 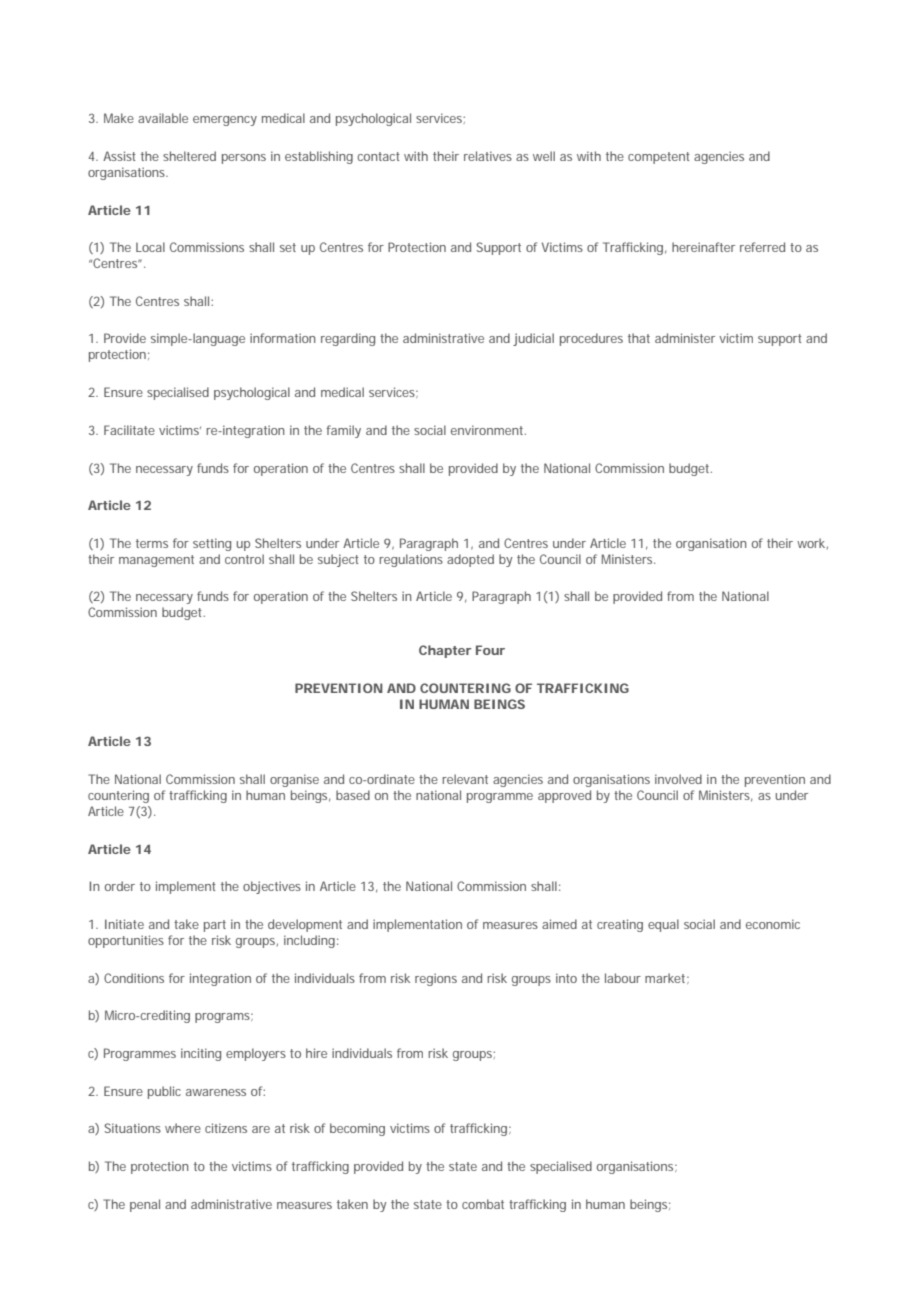 I want to click on where, so click(x=183, y=1128).
